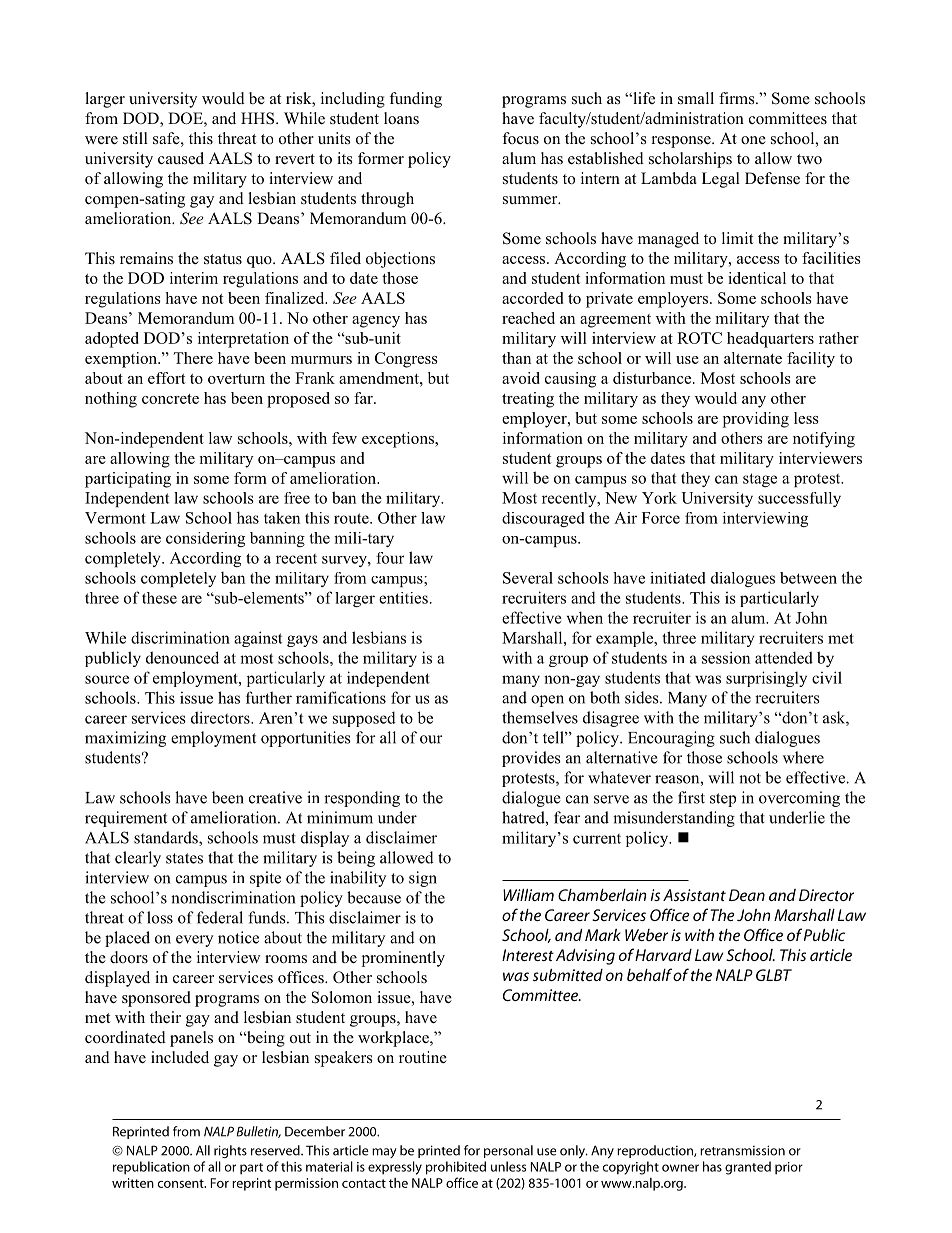  What do you see at coordinates (753, 358) in the document?
I see `alternate` at bounding box center [753, 358].
